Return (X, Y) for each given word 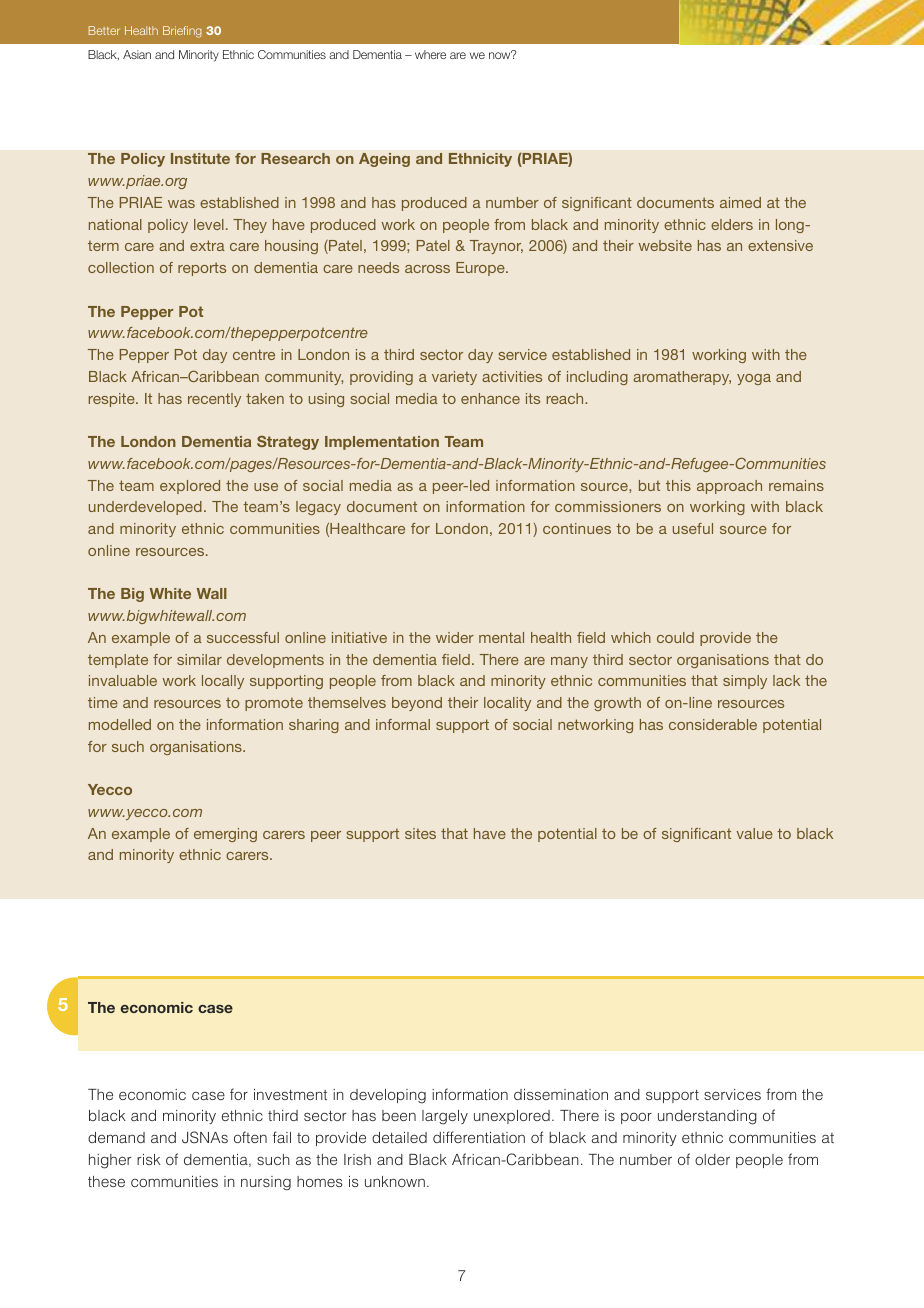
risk (149, 1159)
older (712, 1159)
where (430, 54)
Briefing (182, 32)
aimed (740, 202)
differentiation (479, 1137)
